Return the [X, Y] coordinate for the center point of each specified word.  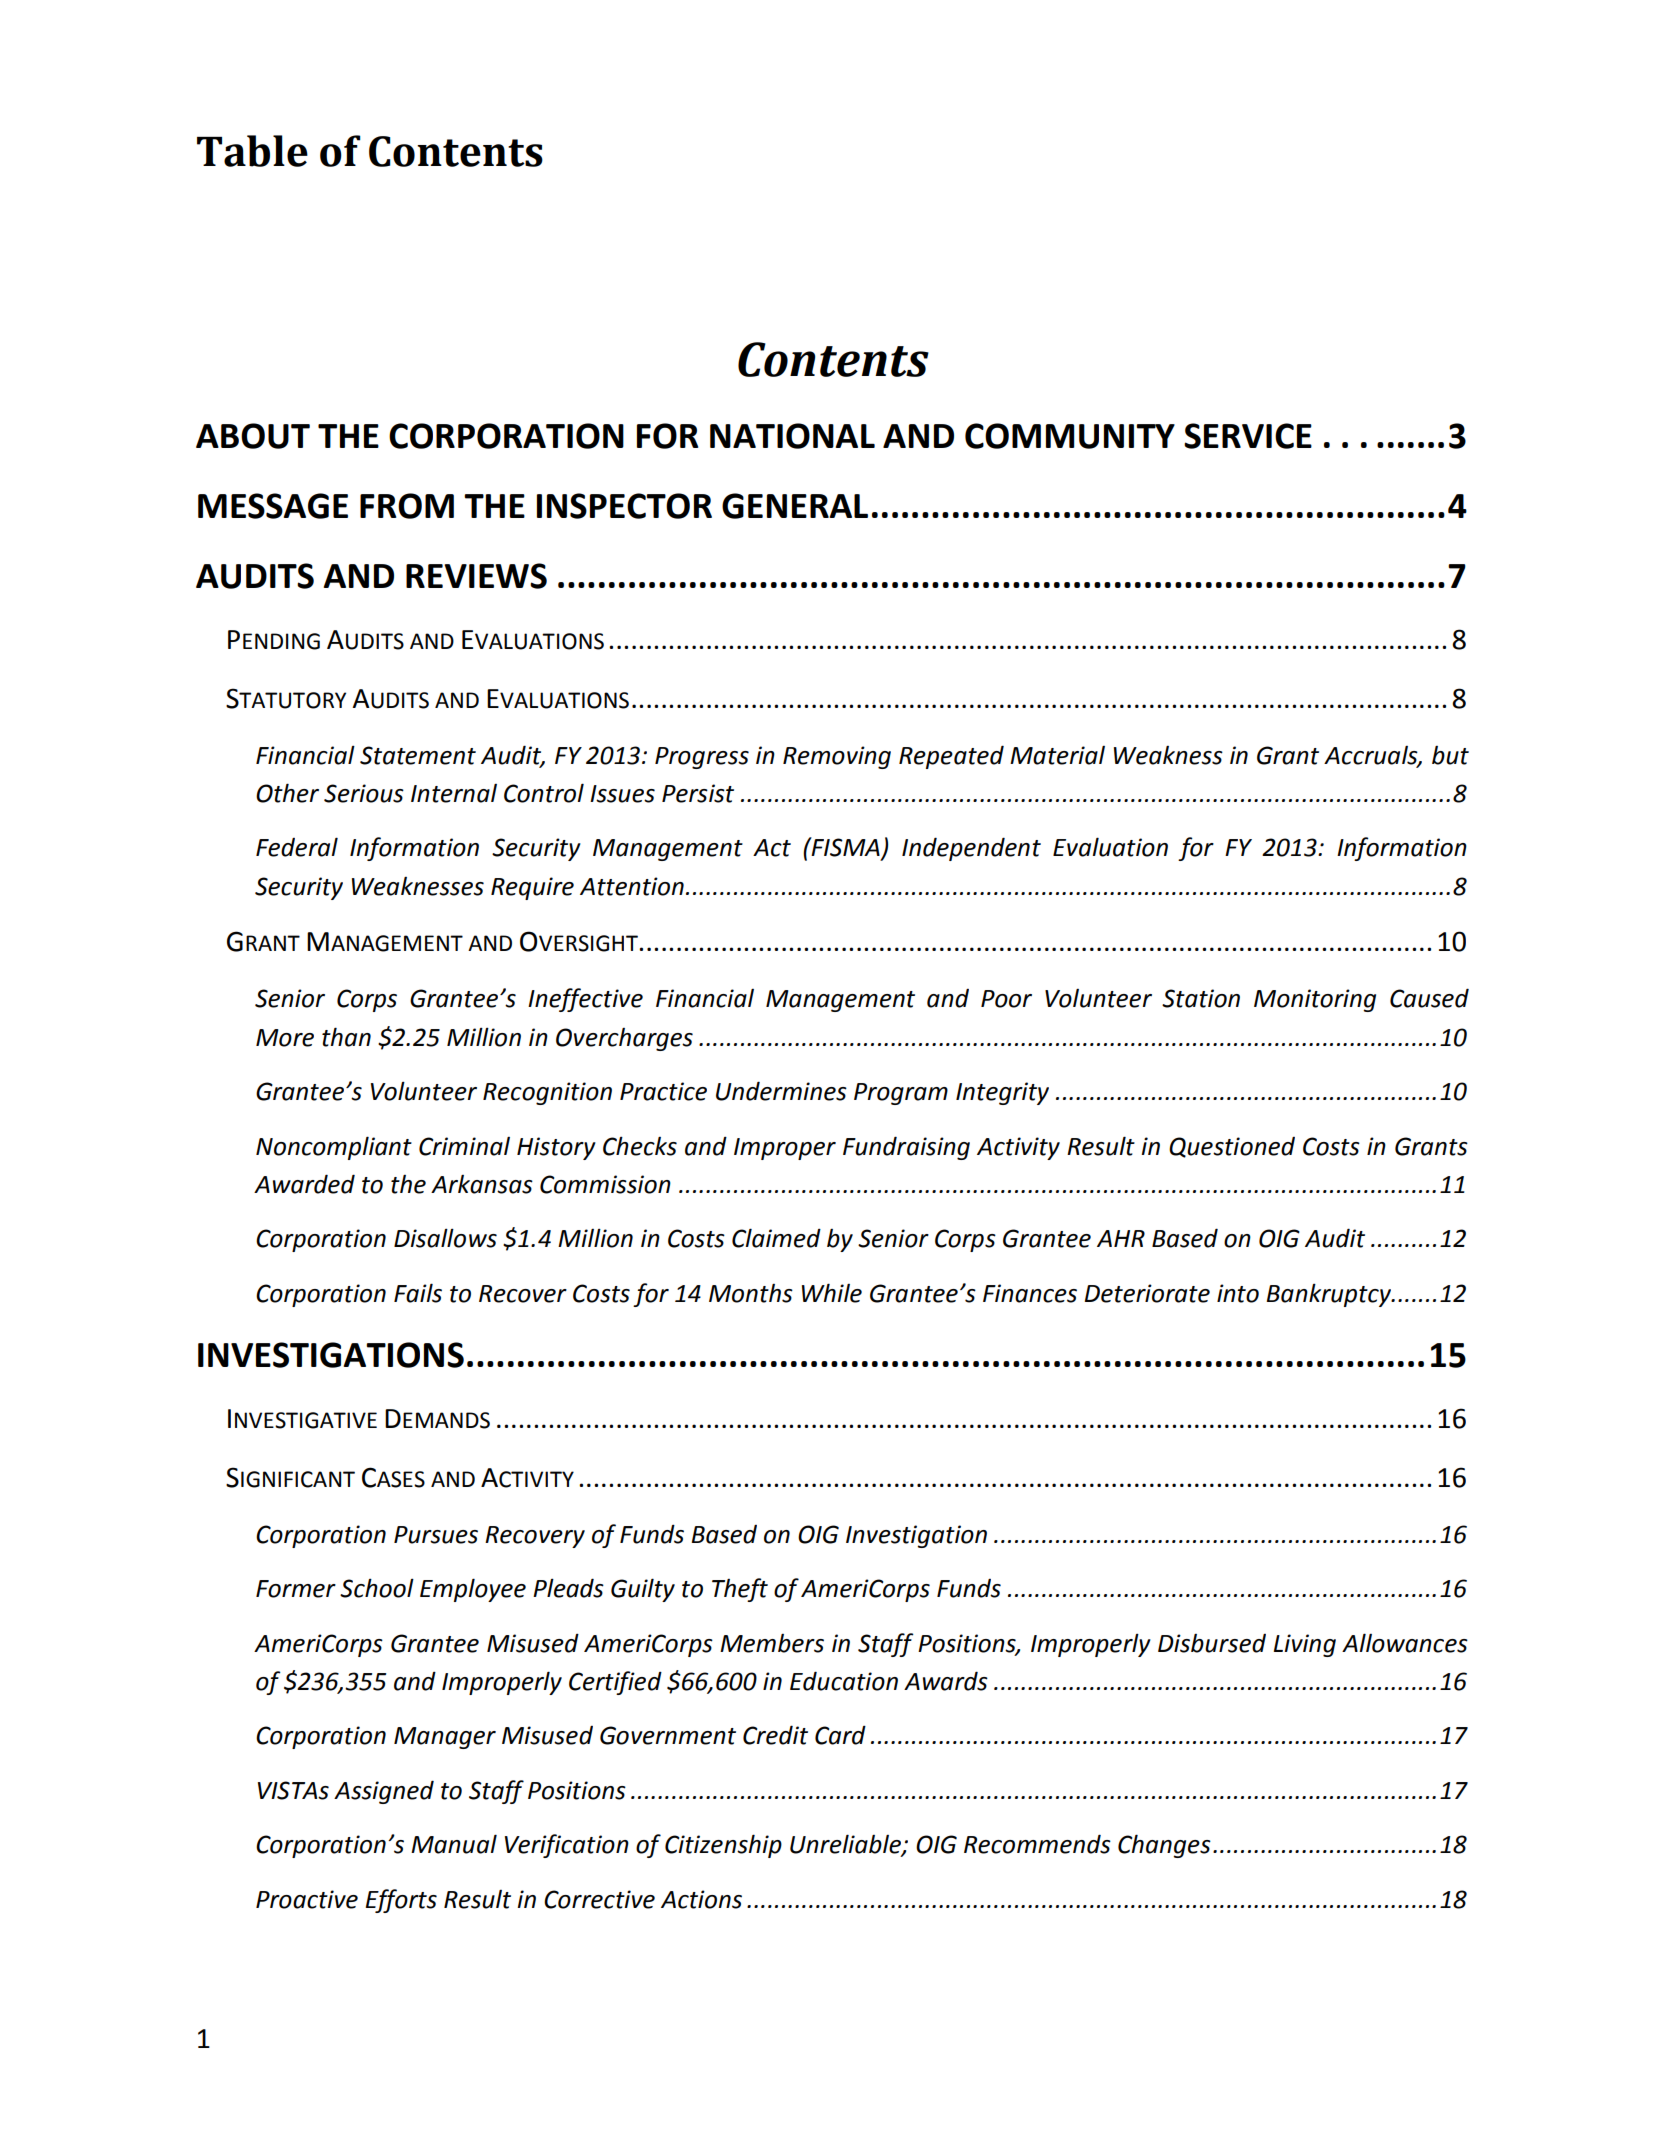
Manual [454, 1844]
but [1450, 755]
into [1238, 1293]
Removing [837, 757]
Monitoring [1315, 1000]
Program [901, 1094]
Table [252, 151]
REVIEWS [476, 576]
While [832, 1293]
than [346, 1037]
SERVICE [1248, 436]
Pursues [436, 1535]
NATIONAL [792, 436]
